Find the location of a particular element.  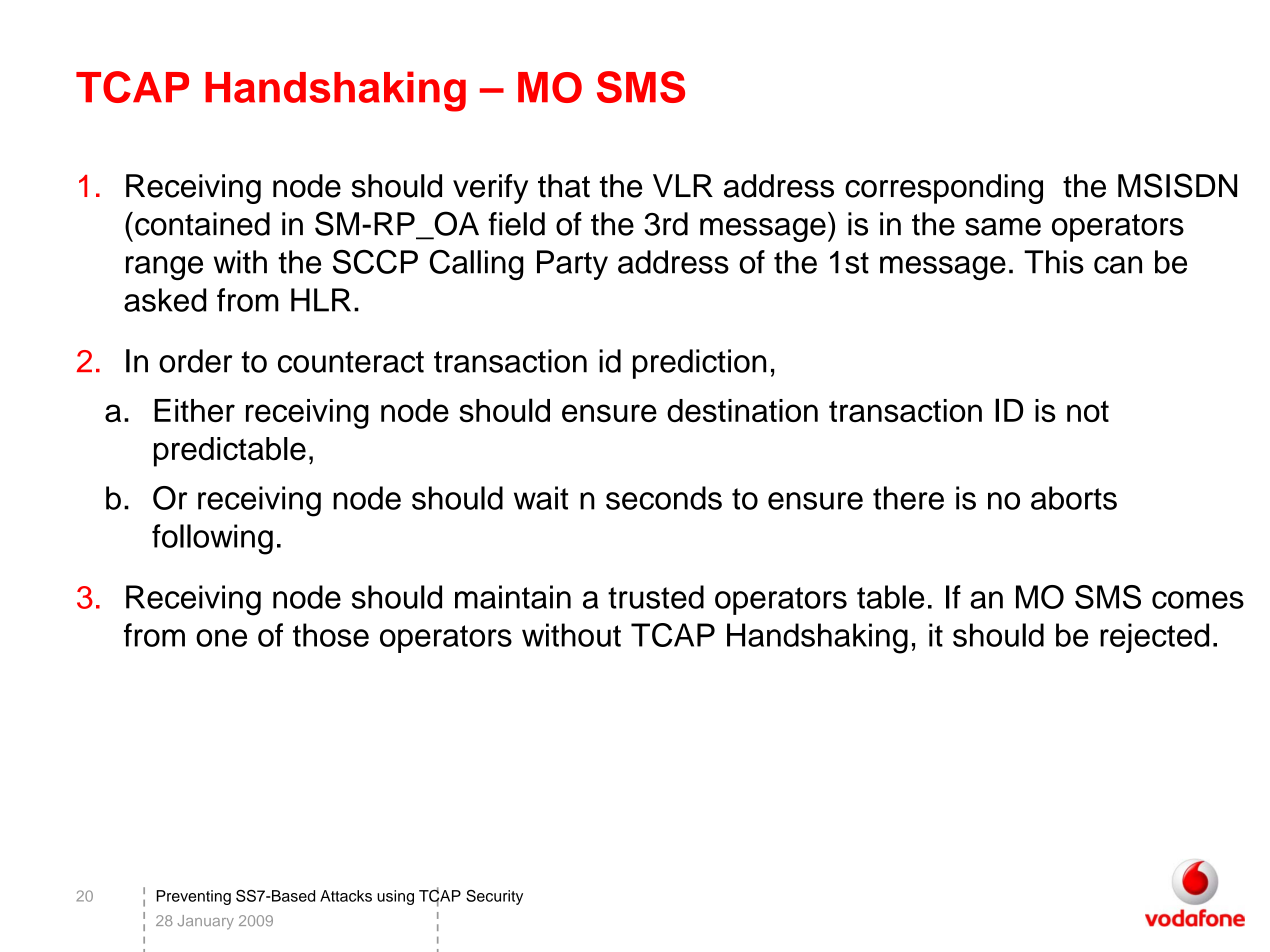

those is located at coordinates (331, 635).
